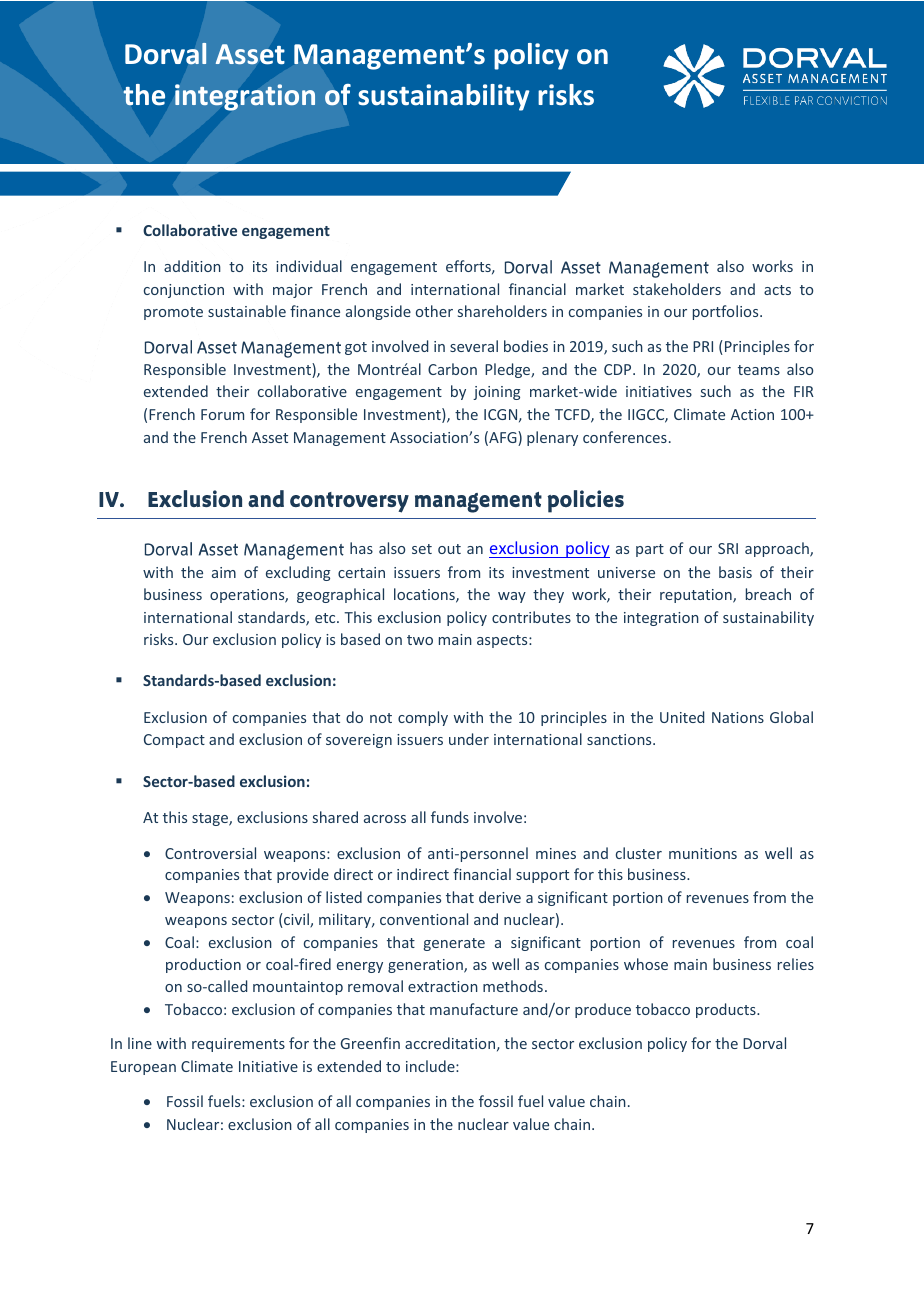  I want to click on conjunction, so click(184, 291).
